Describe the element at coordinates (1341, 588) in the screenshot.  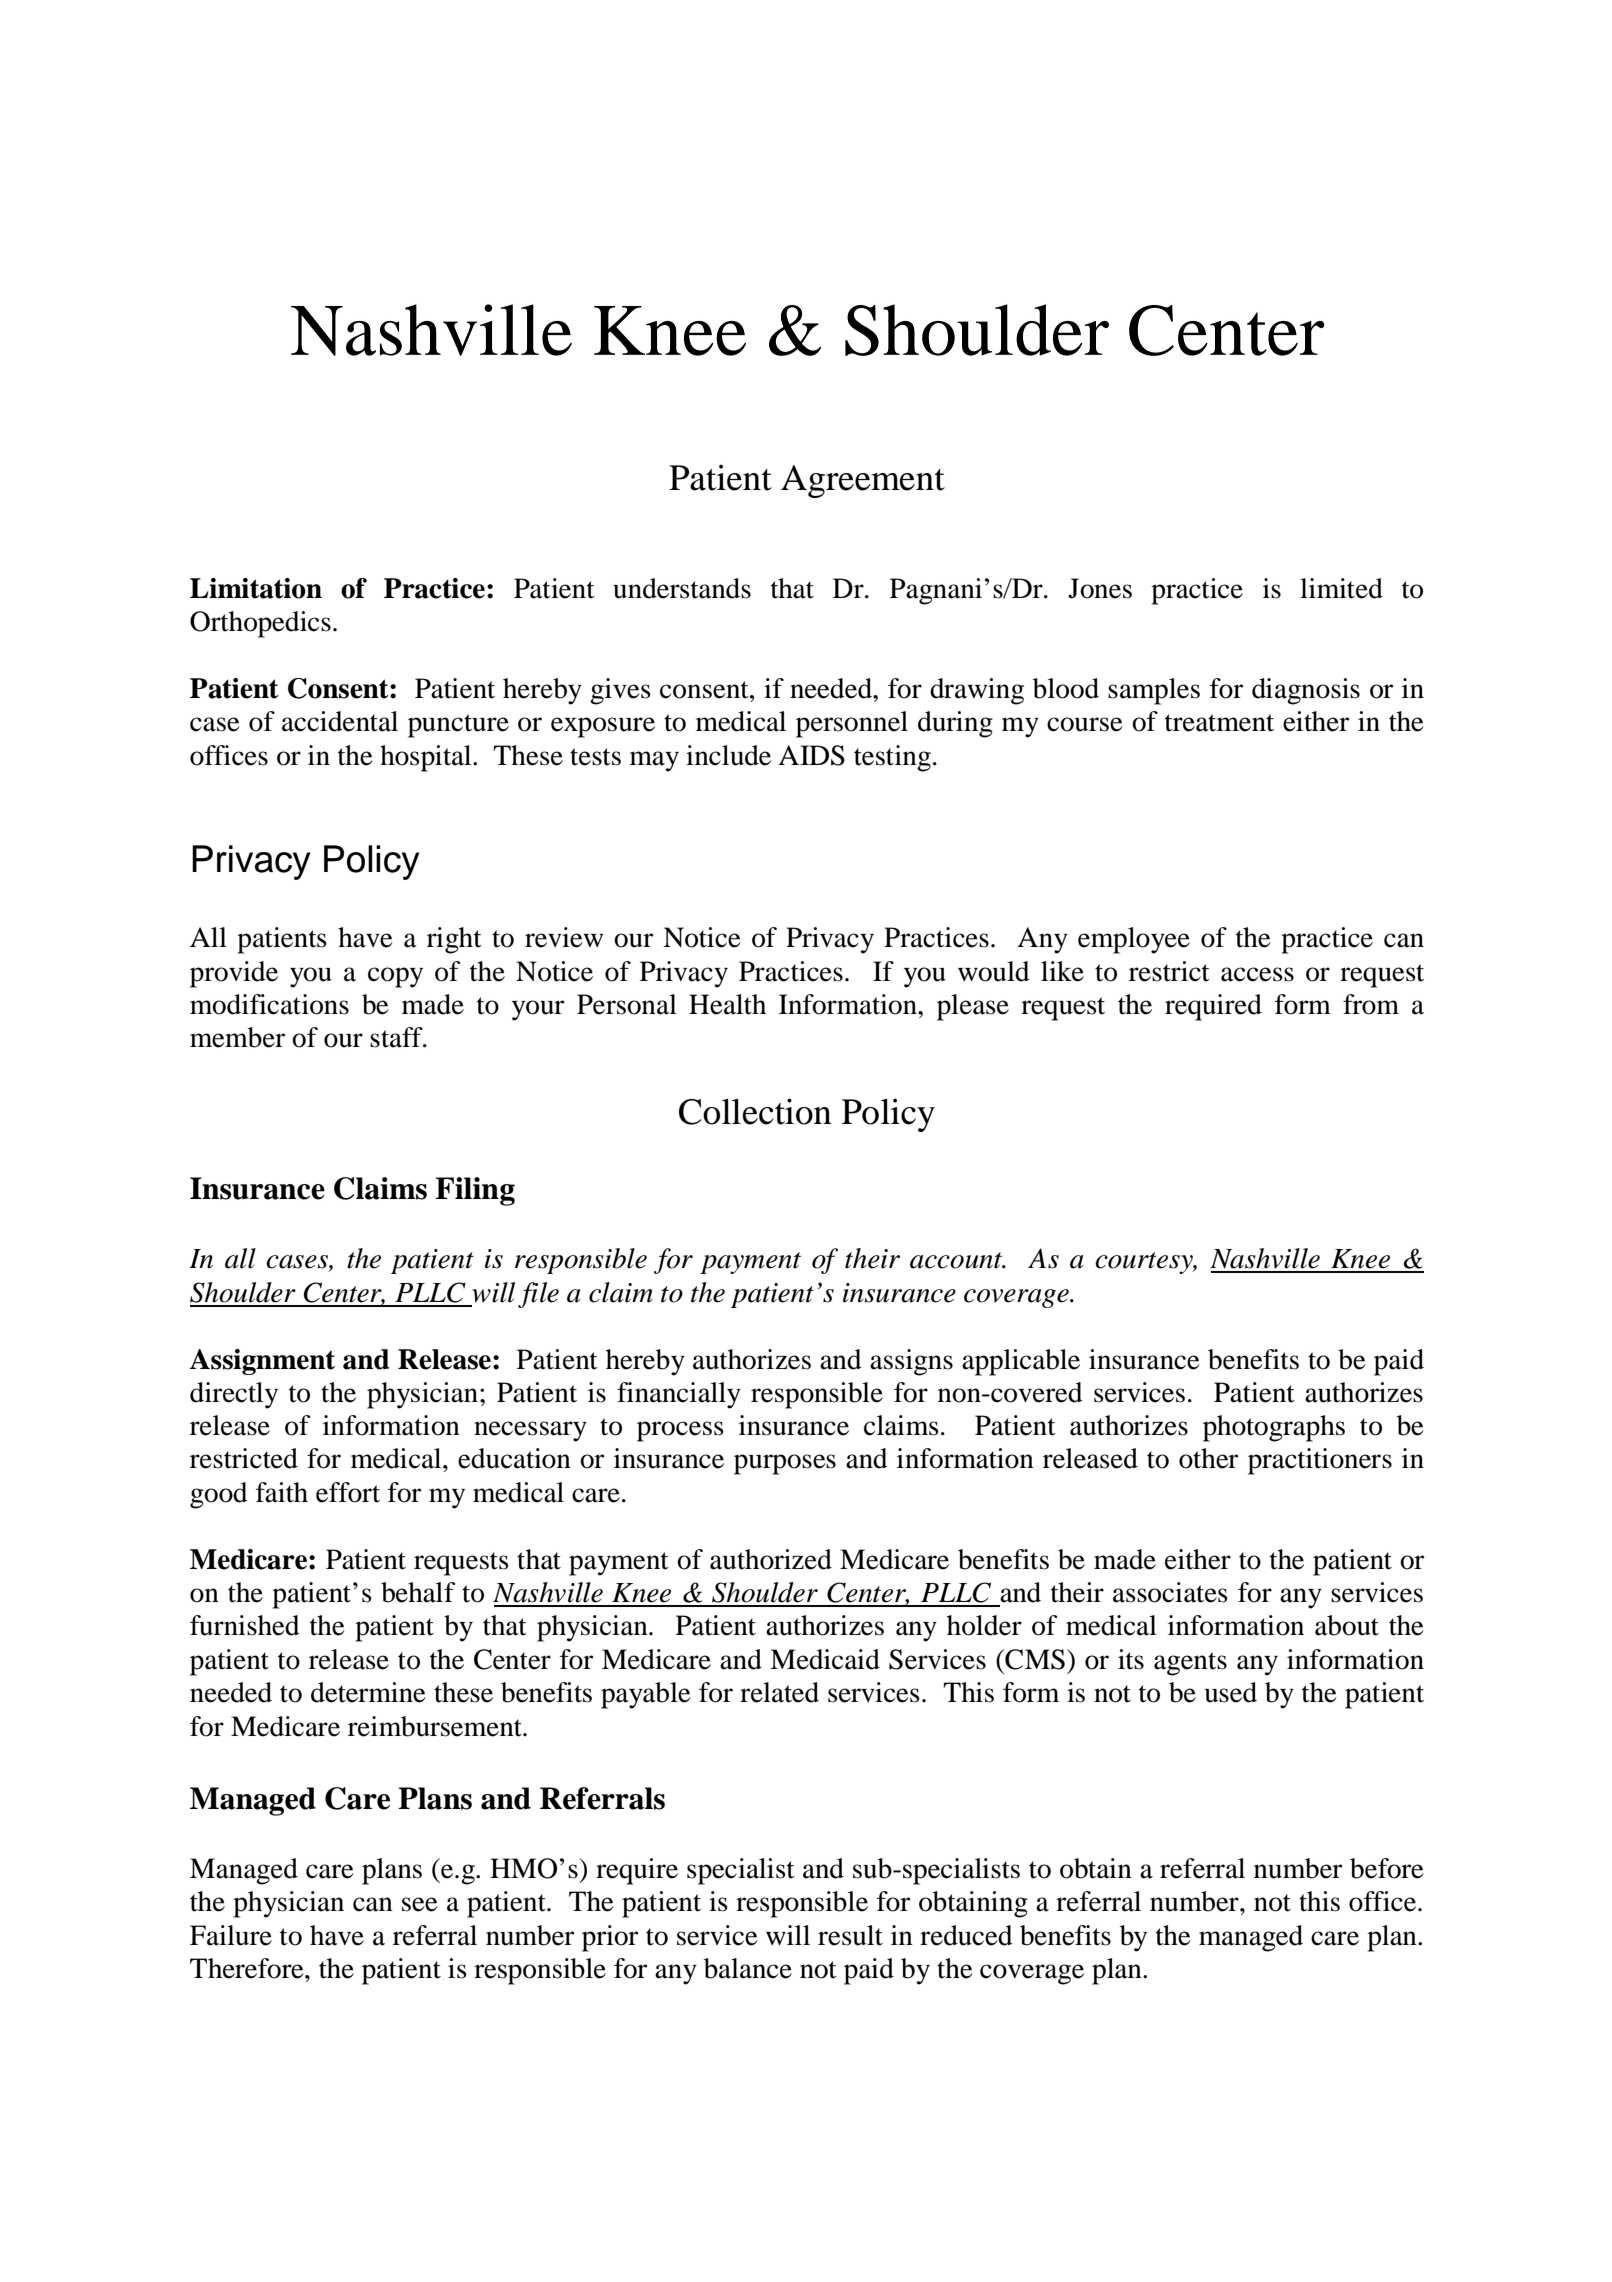
I see `limited` at that location.
